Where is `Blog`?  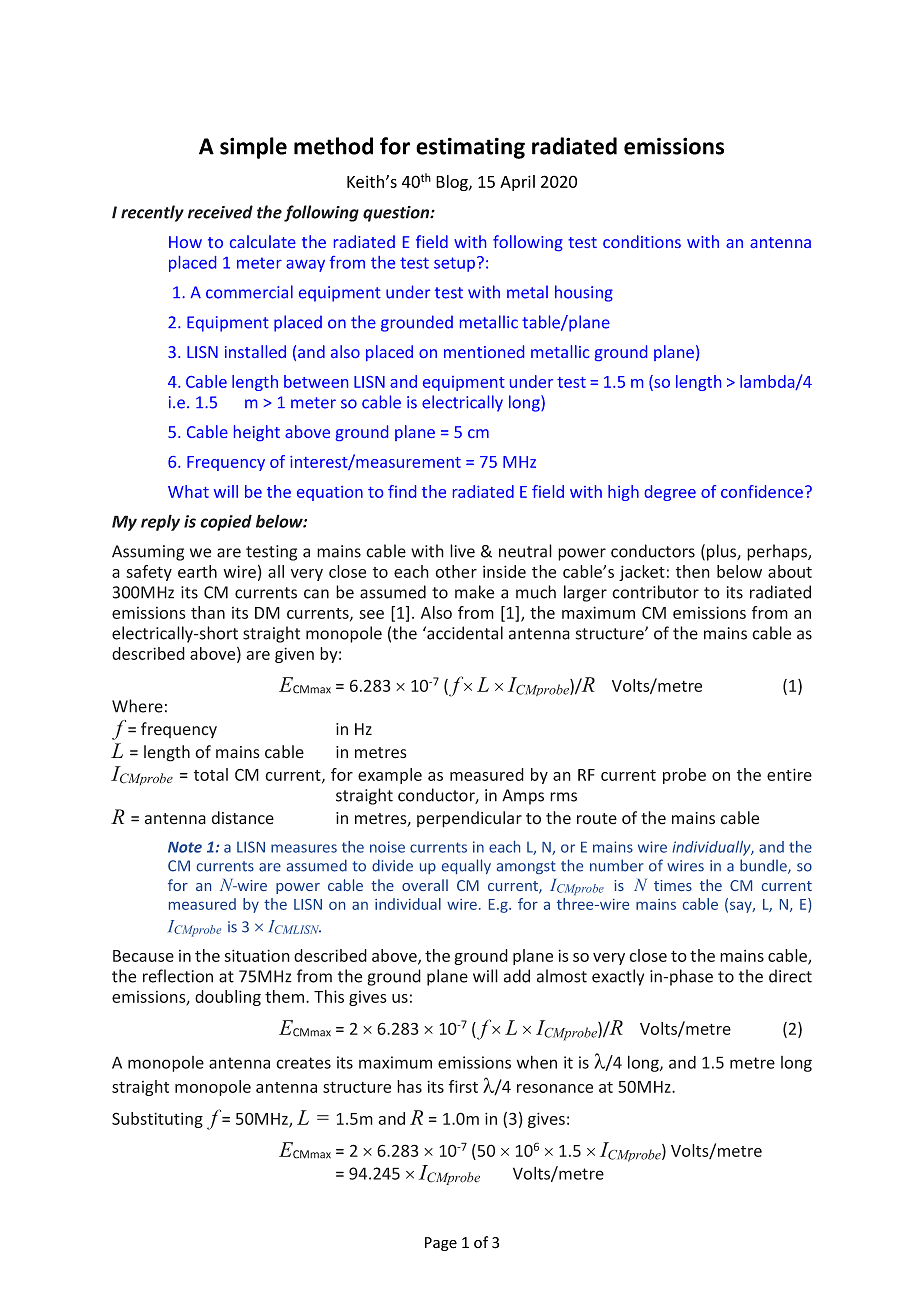
Blog is located at coordinates (453, 183).
